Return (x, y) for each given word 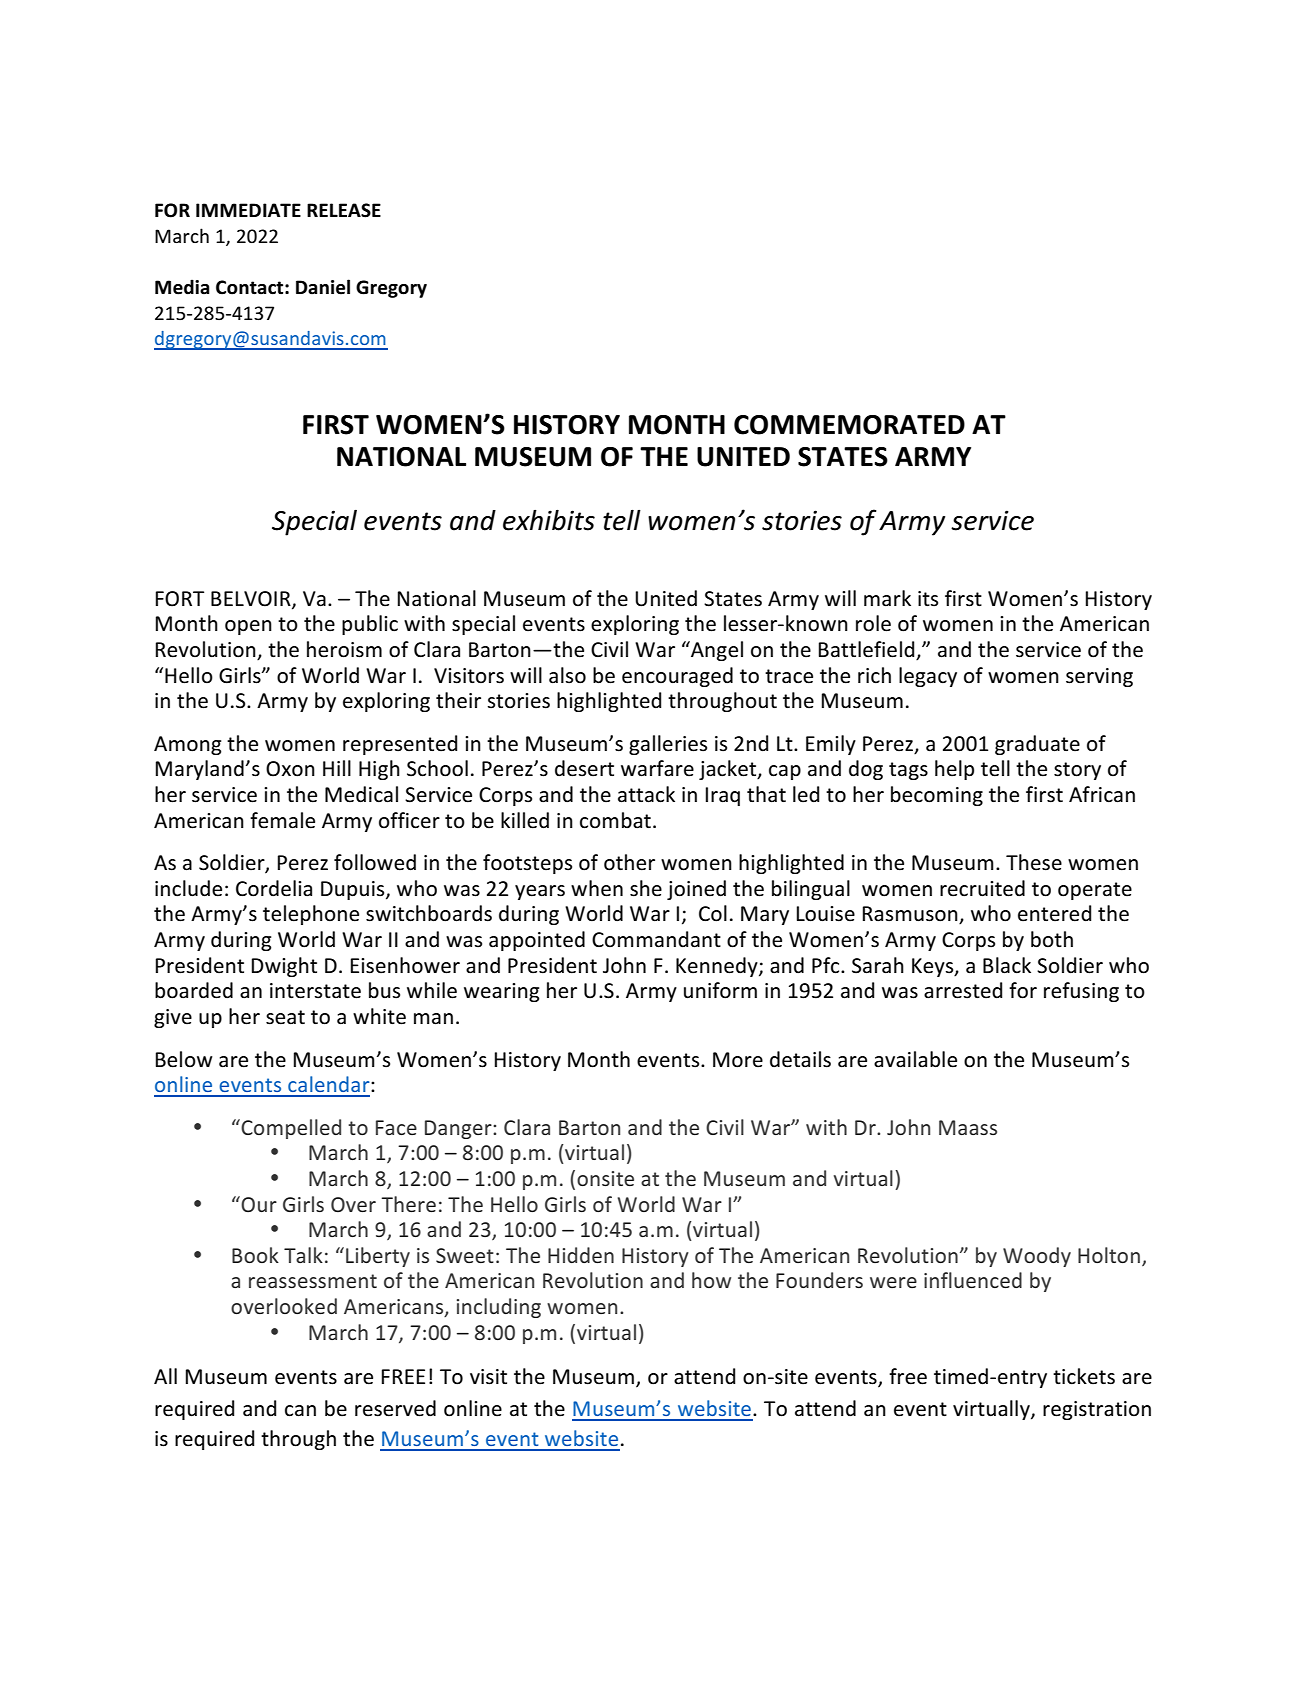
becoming (937, 796)
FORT (180, 599)
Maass (968, 1127)
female (282, 820)
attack (646, 794)
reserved (395, 1408)
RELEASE (344, 210)
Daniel (323, 287)
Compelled (290, 1129)
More (738, 1060)
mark (887, 598)
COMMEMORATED (849, 425)
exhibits (549, 520)
